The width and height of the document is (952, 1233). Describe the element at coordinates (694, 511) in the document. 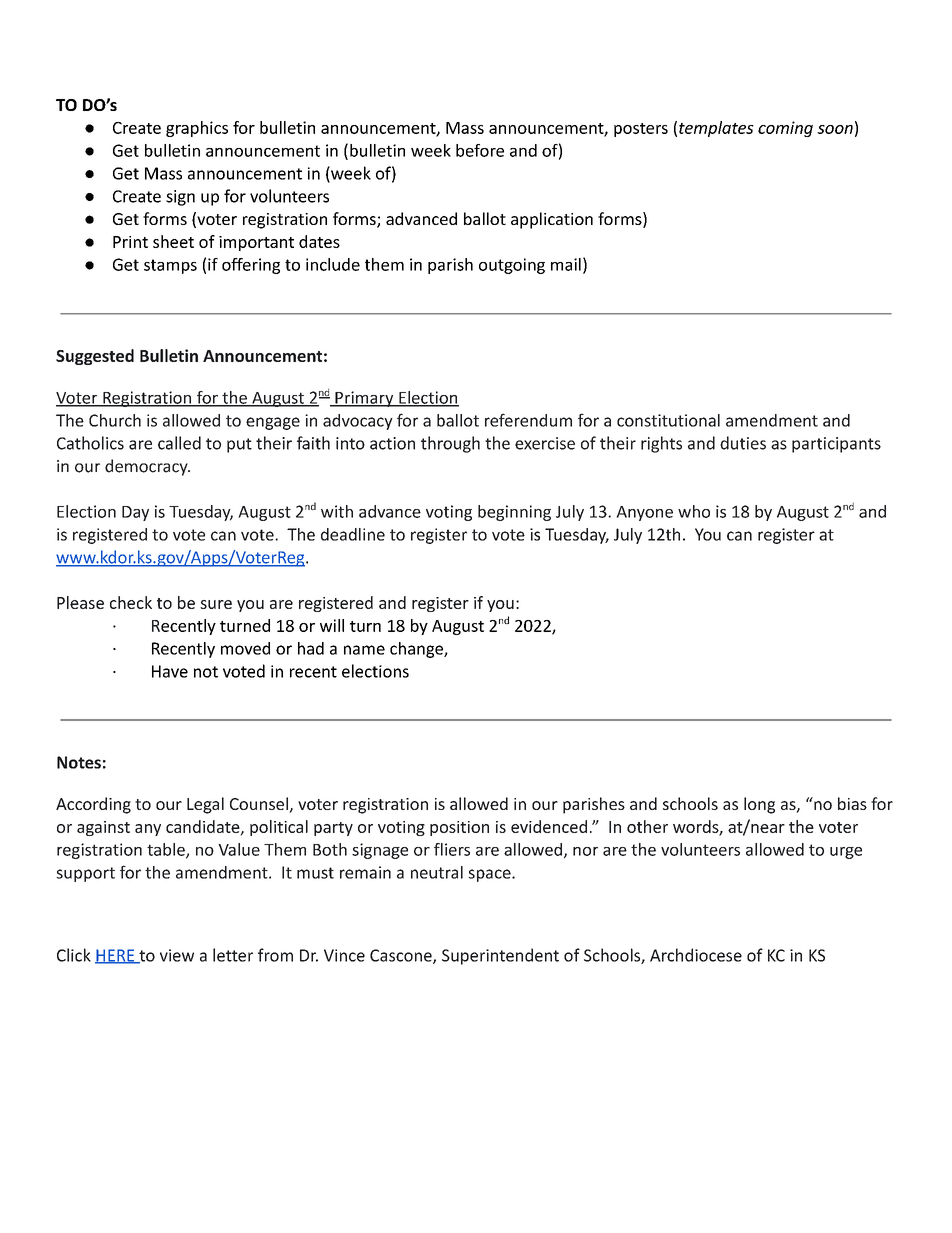

I see `who` at that location.
